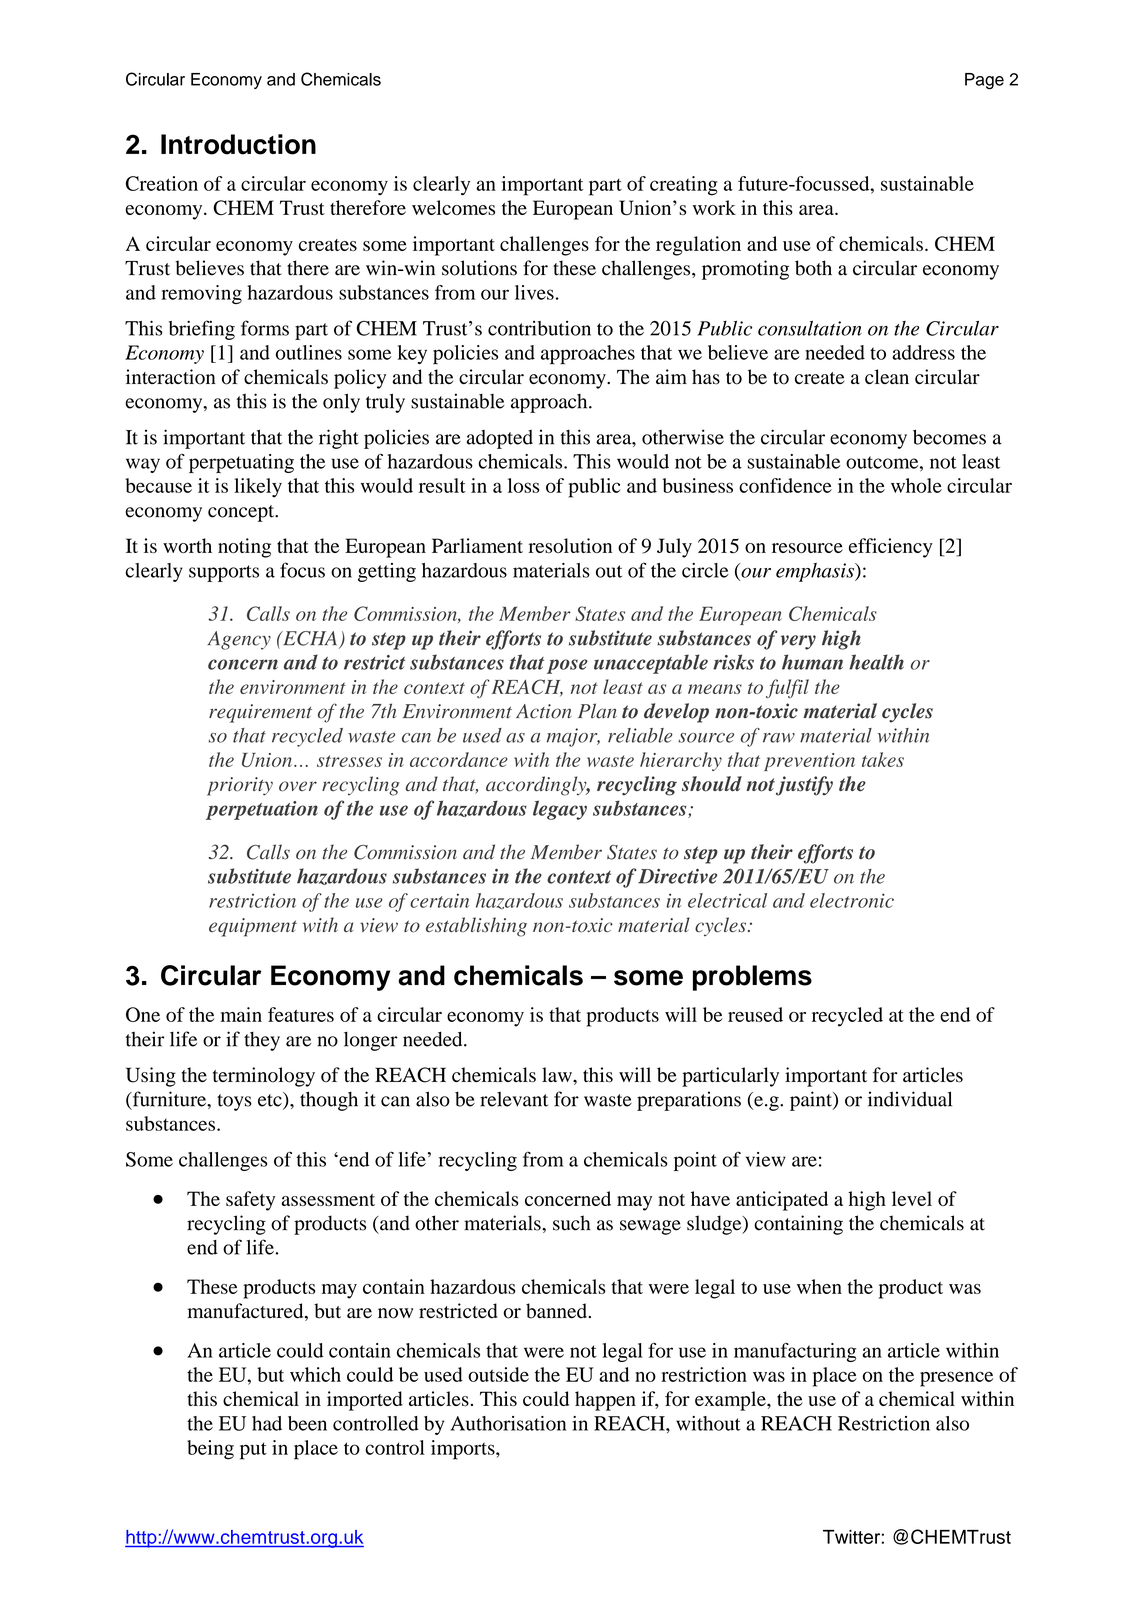 The image size is (1144, 1619). Describe the element at coordinates (605, 1401) in the screenshot. I see `happen` at that location.
